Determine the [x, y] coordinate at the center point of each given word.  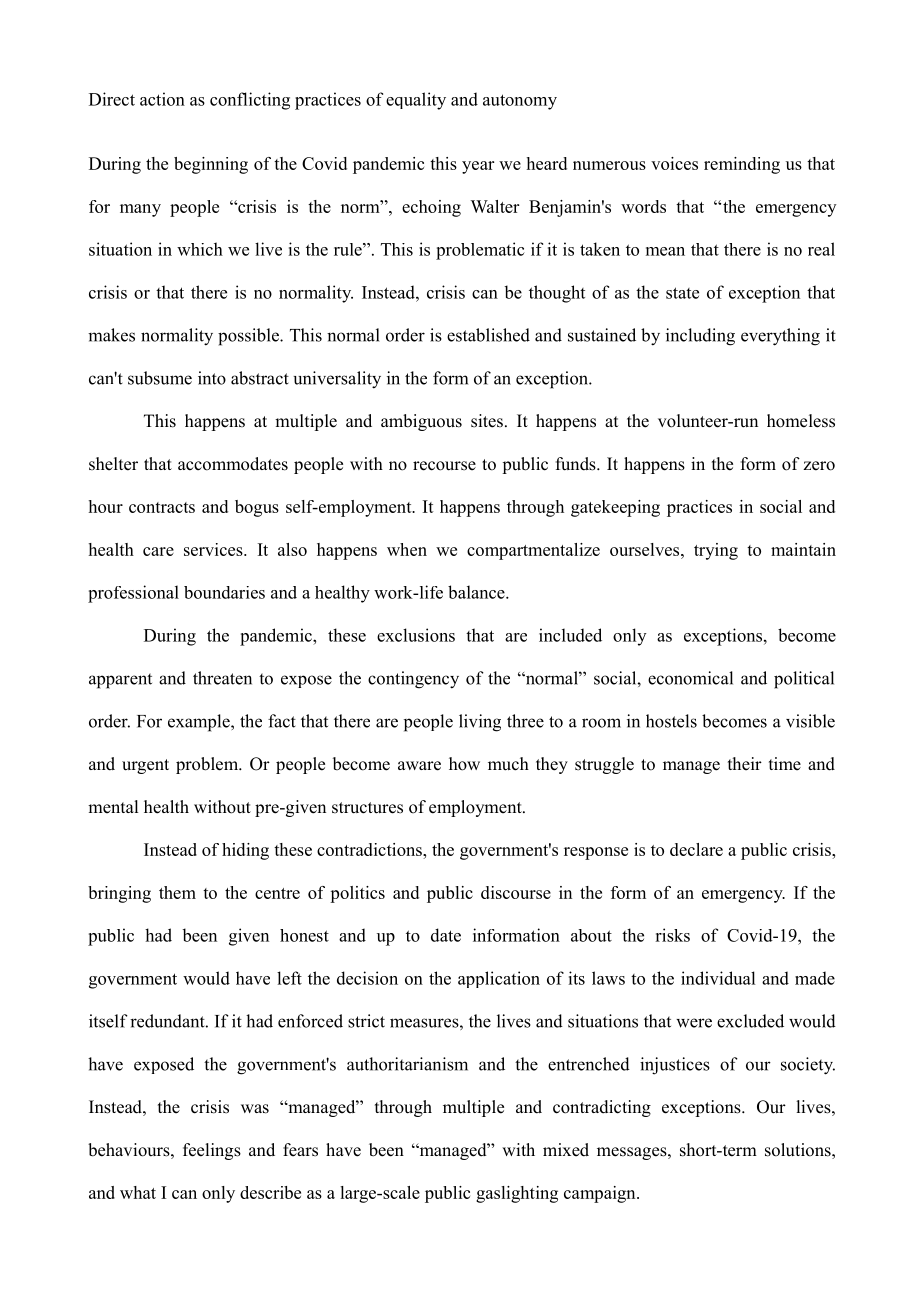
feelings [212, 1151]
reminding [742, 165]
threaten [222, 678]
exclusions [416, 635]
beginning [211, 165]
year [478, 167]
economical [690, 678]
